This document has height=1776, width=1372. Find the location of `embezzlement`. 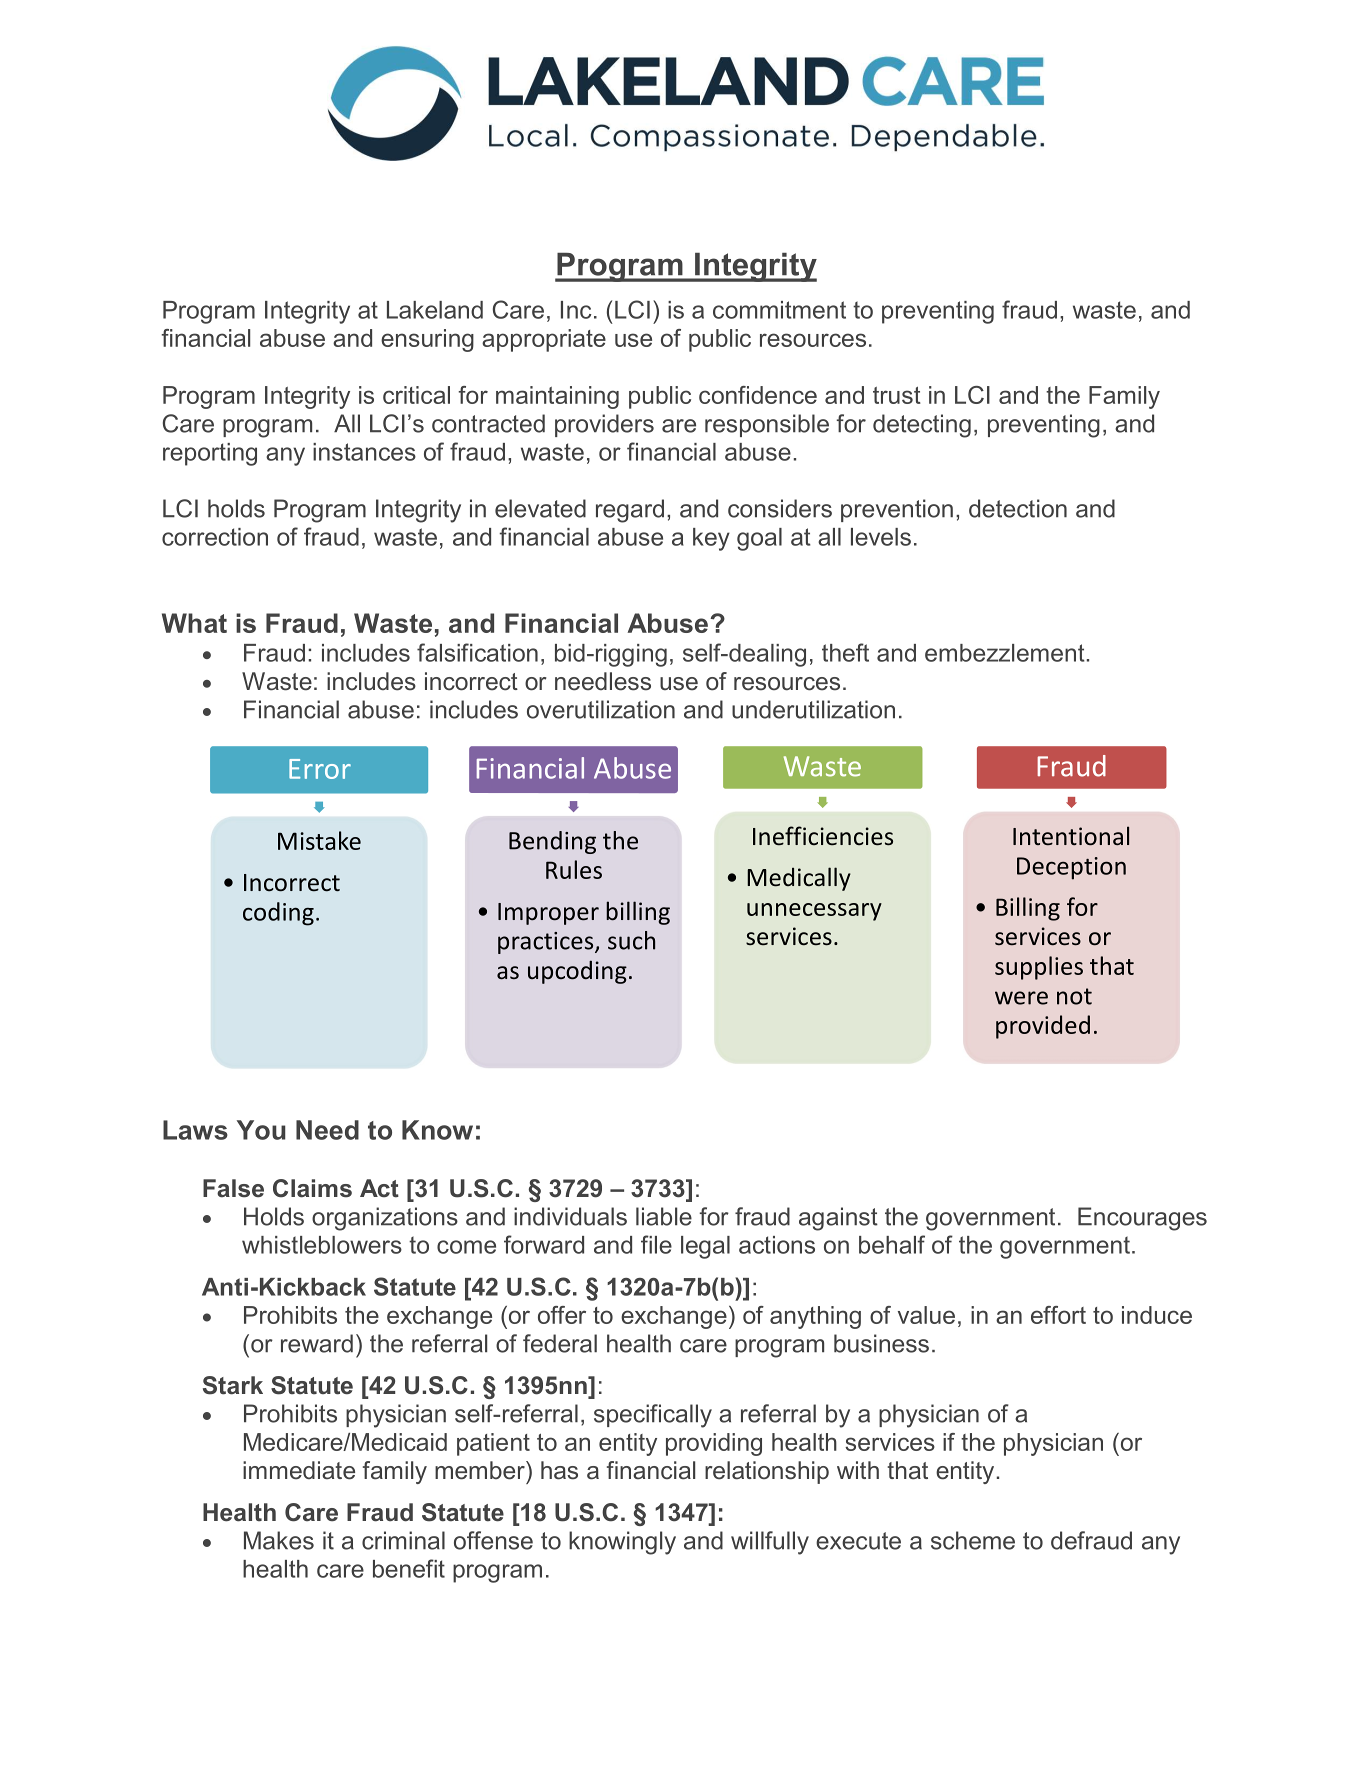

embezzlement is located at coordinates (1005, 653).
